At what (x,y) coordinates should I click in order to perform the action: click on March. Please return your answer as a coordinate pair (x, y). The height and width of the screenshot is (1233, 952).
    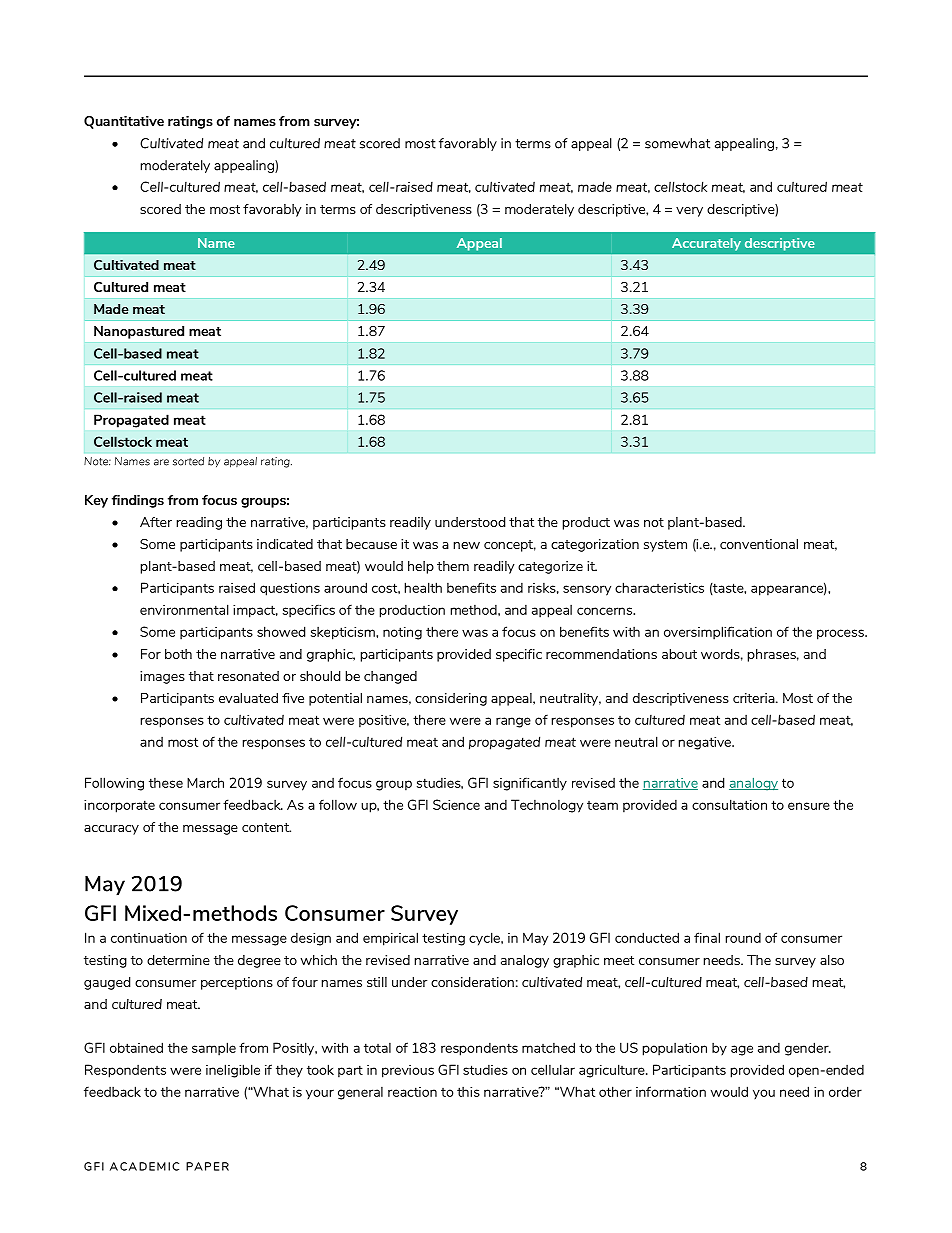
    Looking at the image, I should click on (205, 782).
